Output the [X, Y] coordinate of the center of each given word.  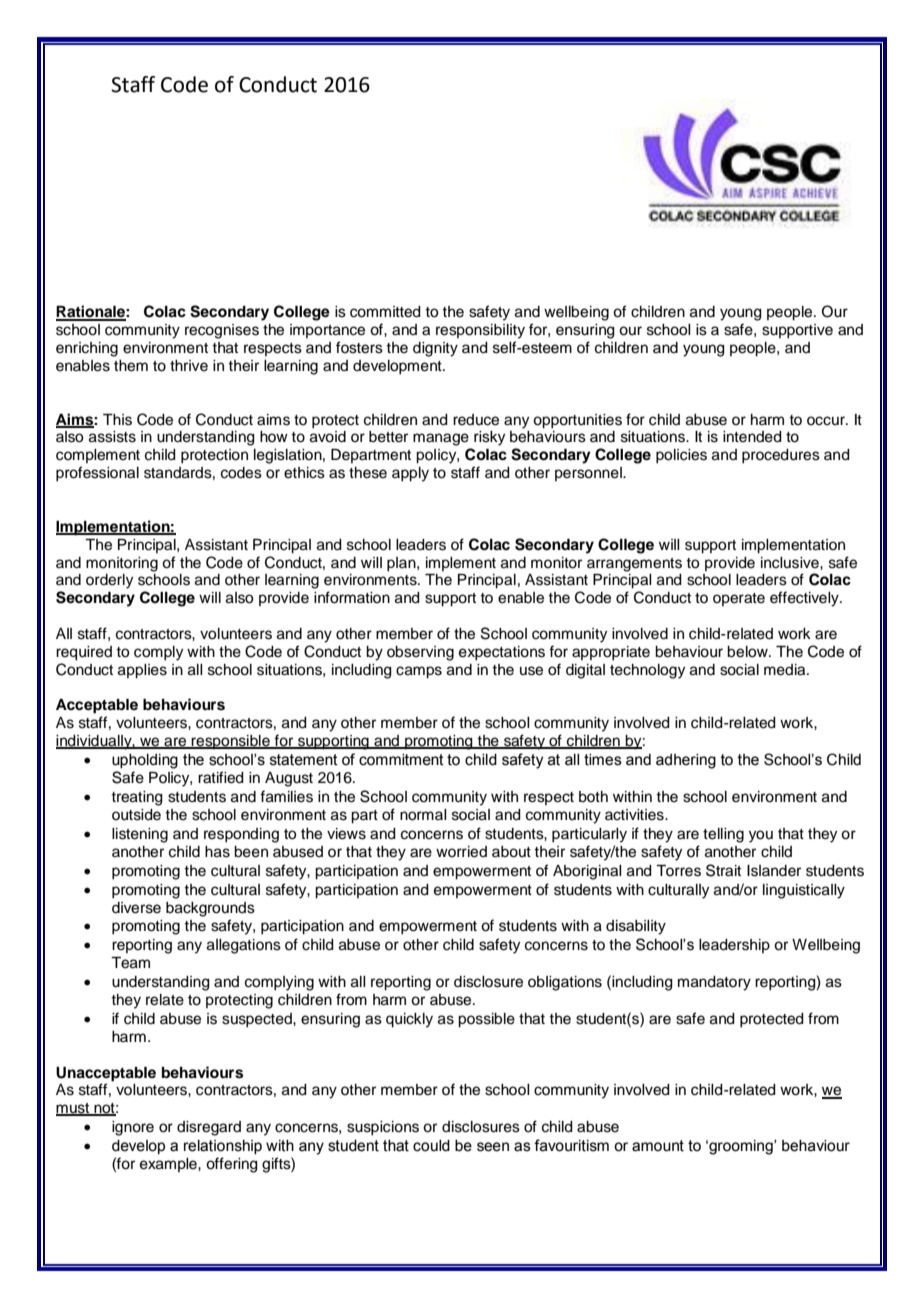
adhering [686, 761]
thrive [189, 366]
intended [752, 437]
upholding [145, 761]
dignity [435, 349]
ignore [133, 1128]
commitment [401, 760]
